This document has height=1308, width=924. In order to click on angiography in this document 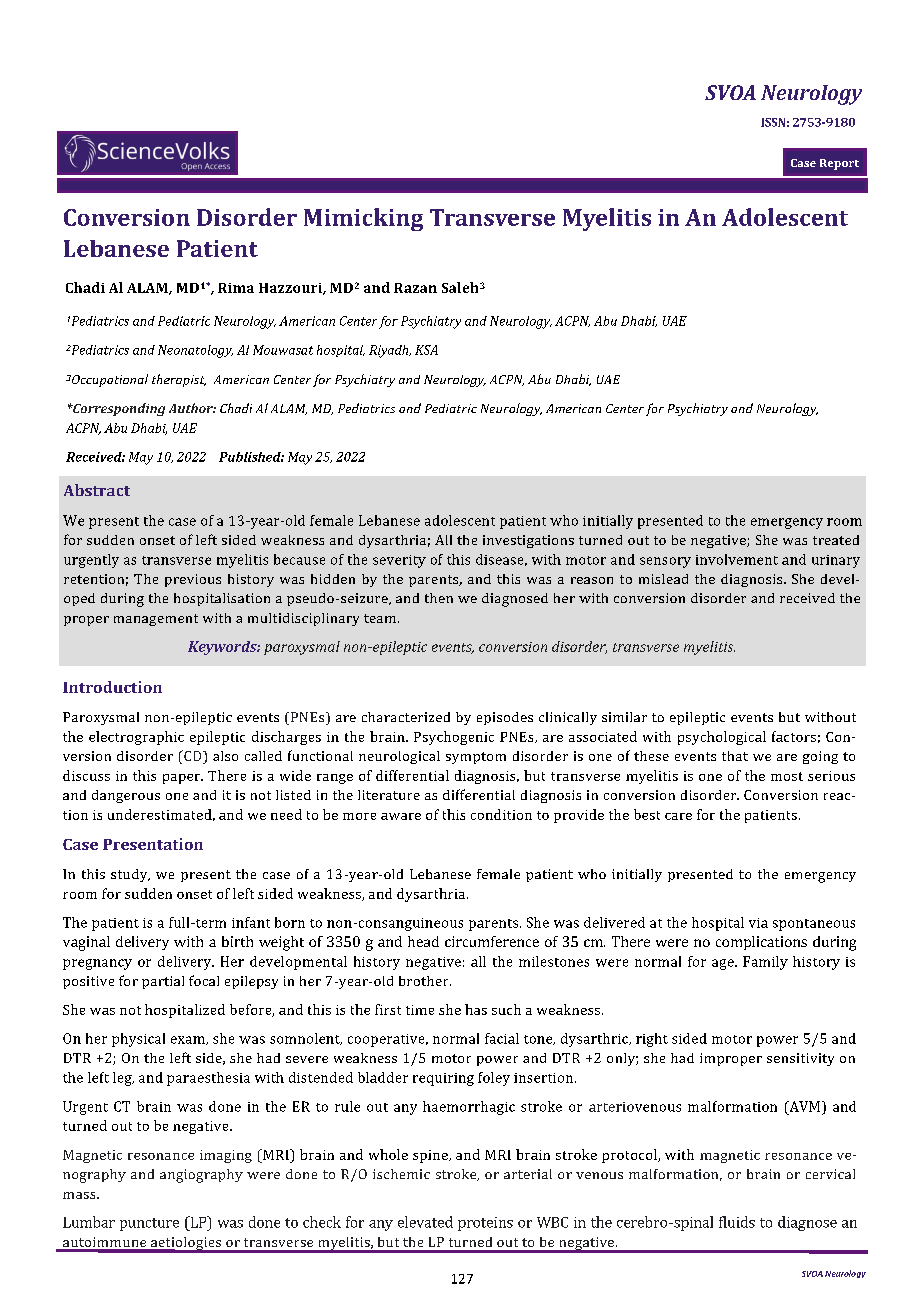, I will do `click(201, 1176)`.
